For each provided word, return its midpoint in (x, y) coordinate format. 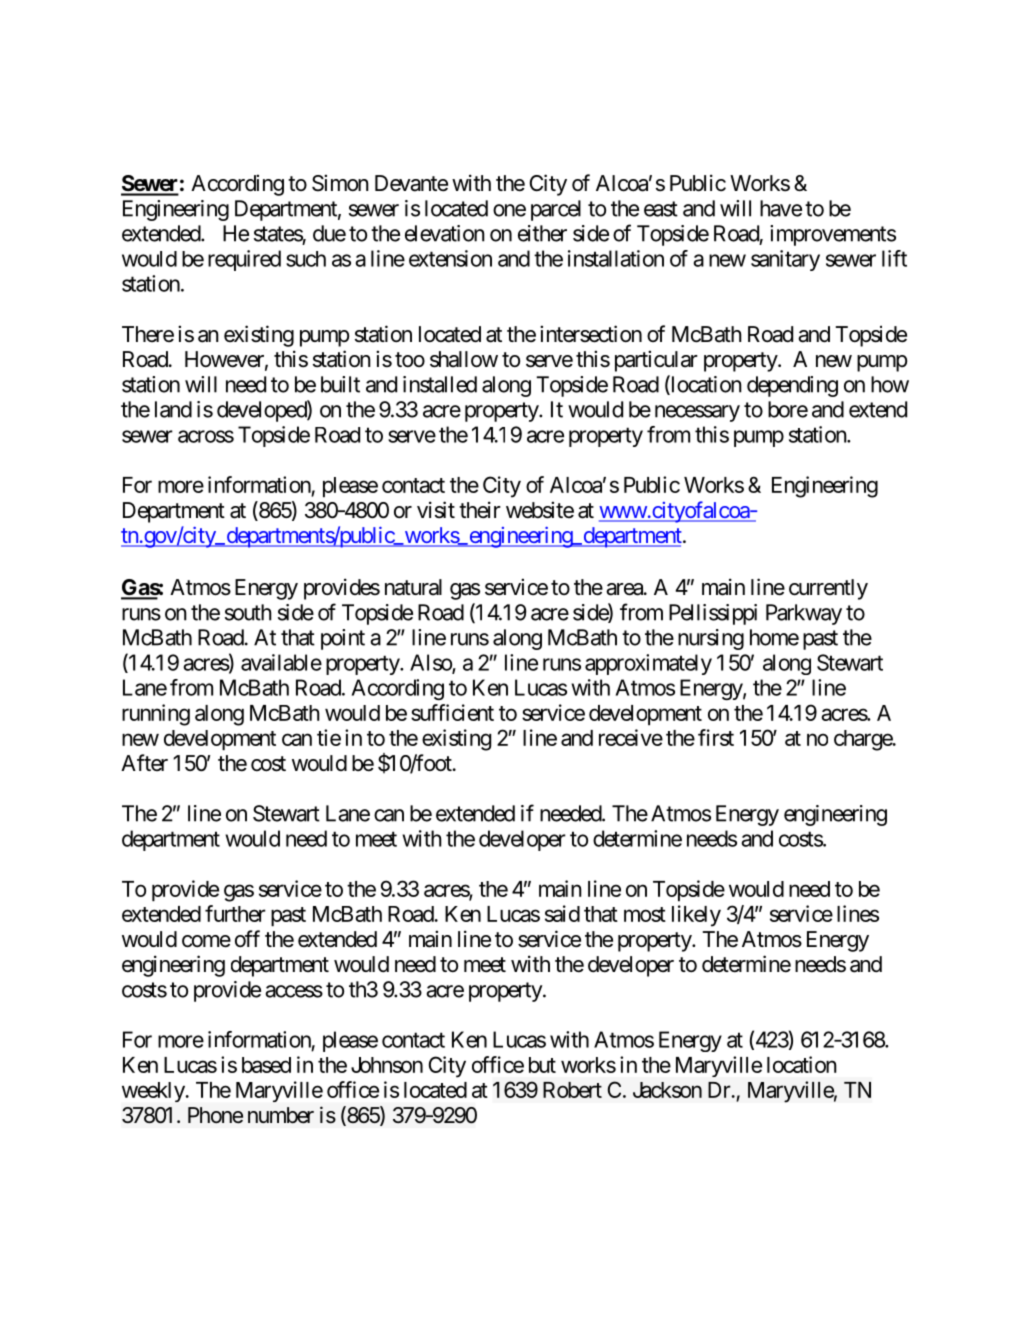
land (173, 409)
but (542, 1065)
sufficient (452, 712)
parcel (556, 210)
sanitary (785, 260)
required (244, 260)
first (716, 737)
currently (828, 589)
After (144, 762)
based (266, 1065)
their (480, 510)
